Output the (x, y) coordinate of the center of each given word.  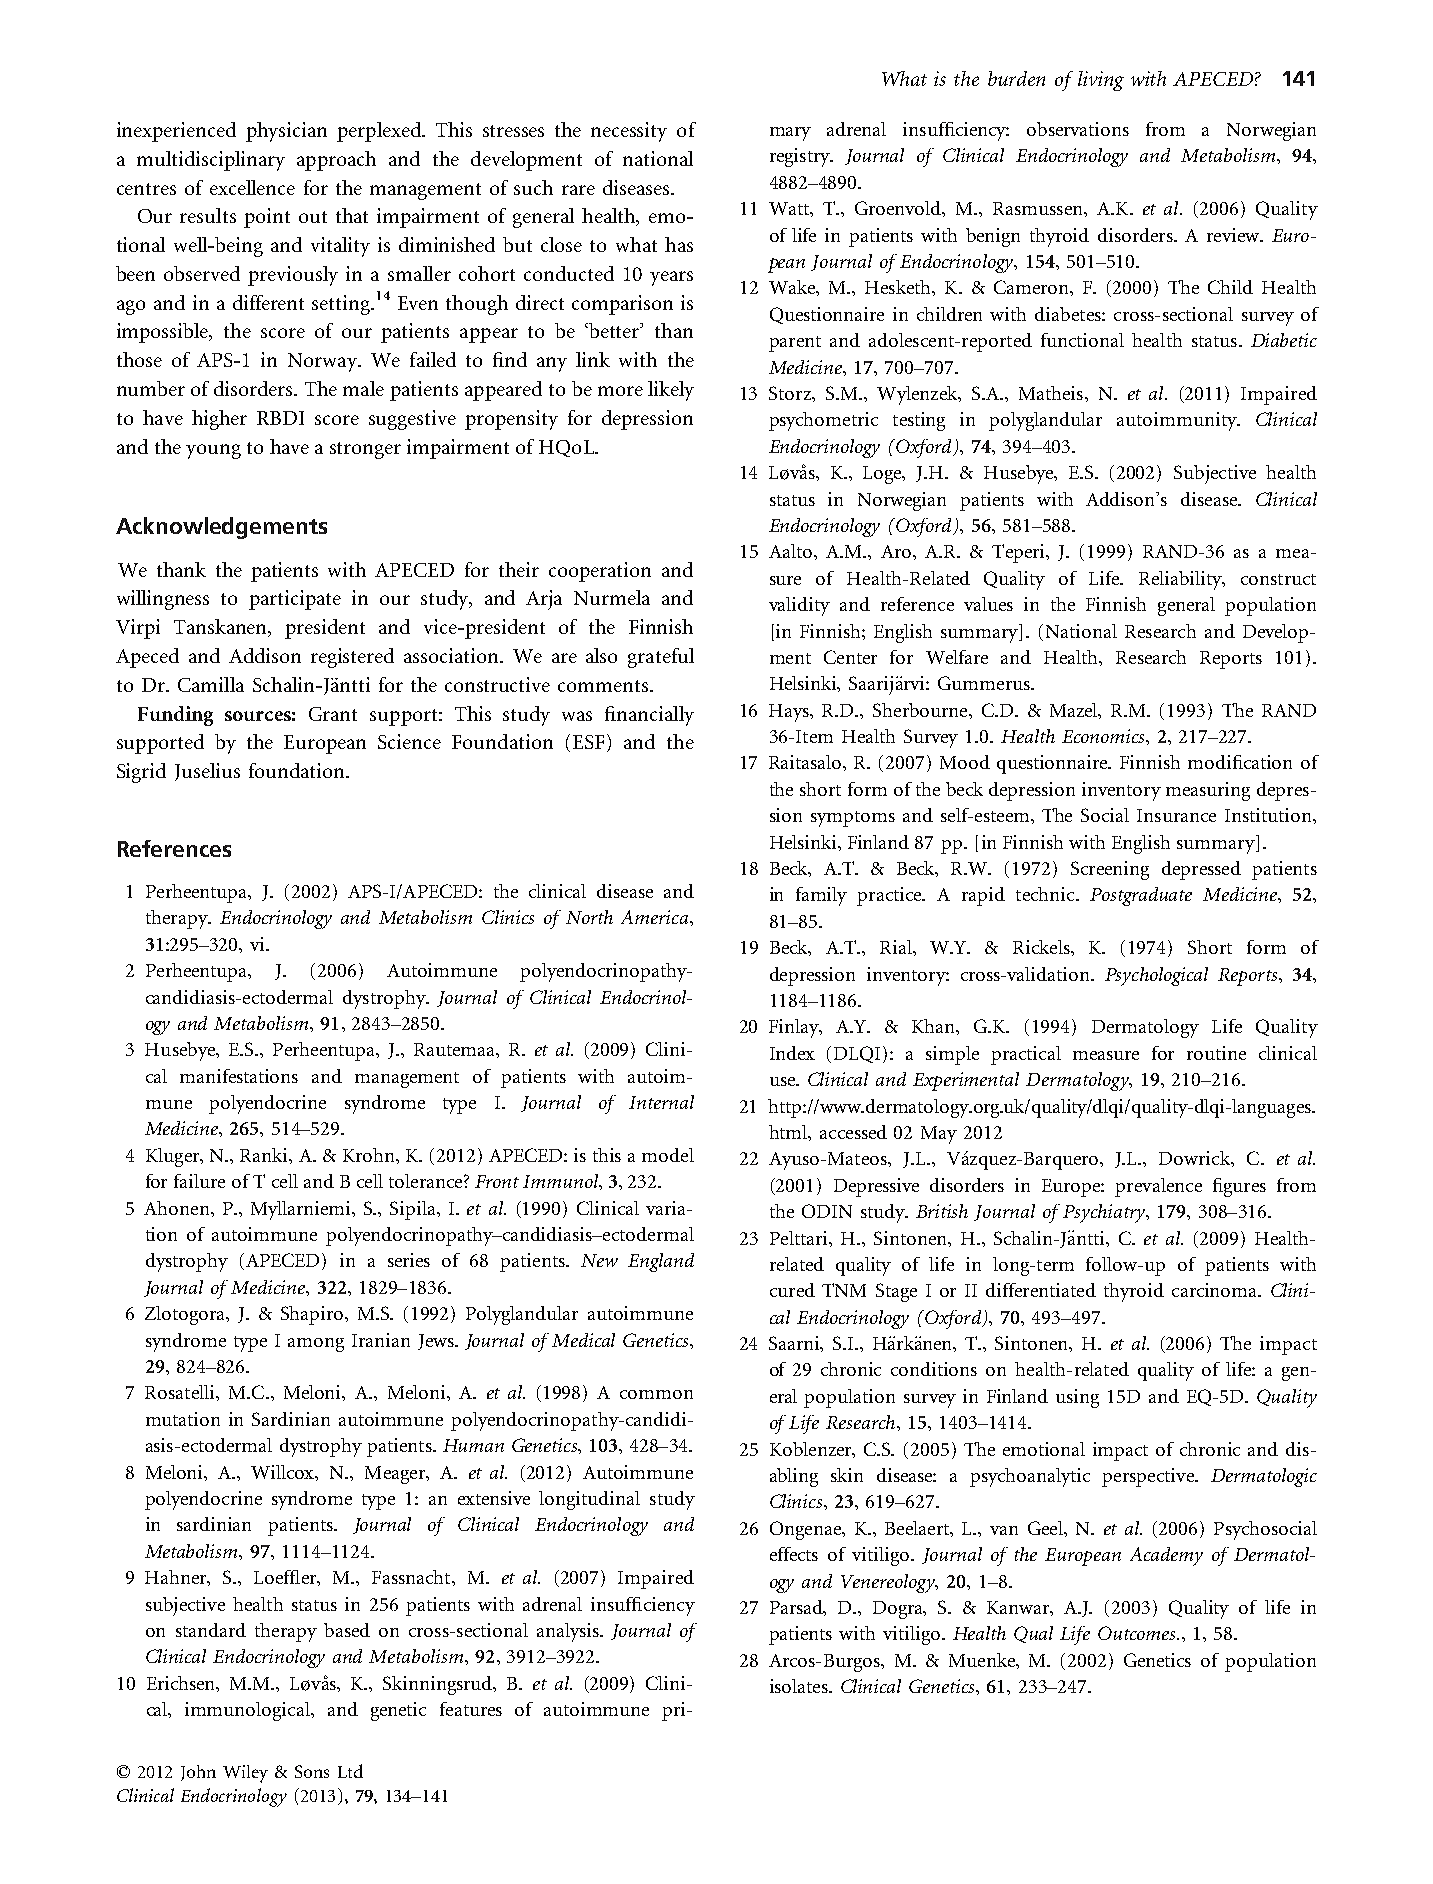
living (1101, 81)
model (668, 1155)
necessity (629, 132)
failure (199, 1181)
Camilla (211, 684)
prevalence (1158, 1187)
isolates (800, 1686)
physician (286, 132)
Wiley (245, 1774)
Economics (1104, 736)
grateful (661, 658)
